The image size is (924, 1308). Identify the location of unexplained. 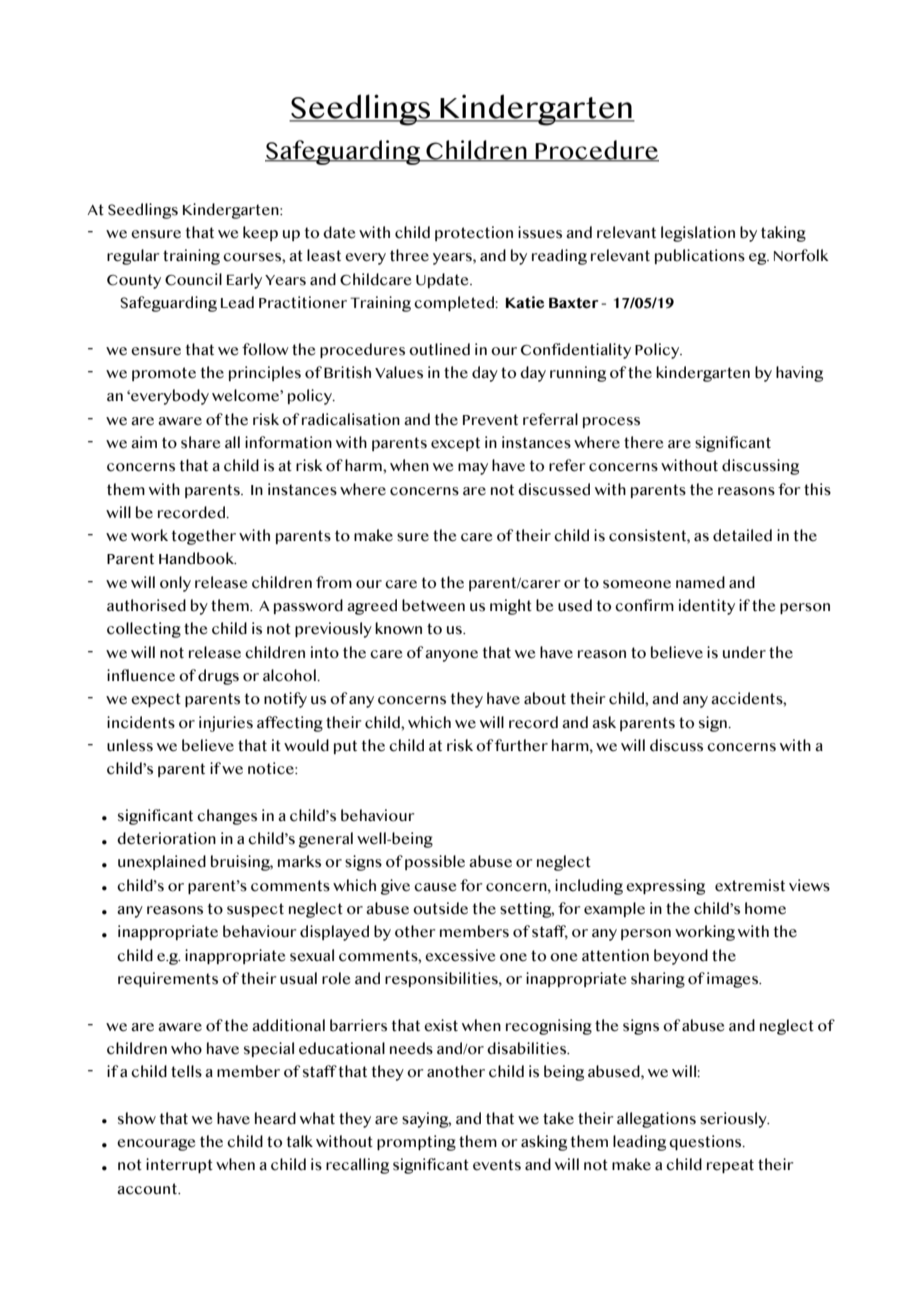
(162, 862).
